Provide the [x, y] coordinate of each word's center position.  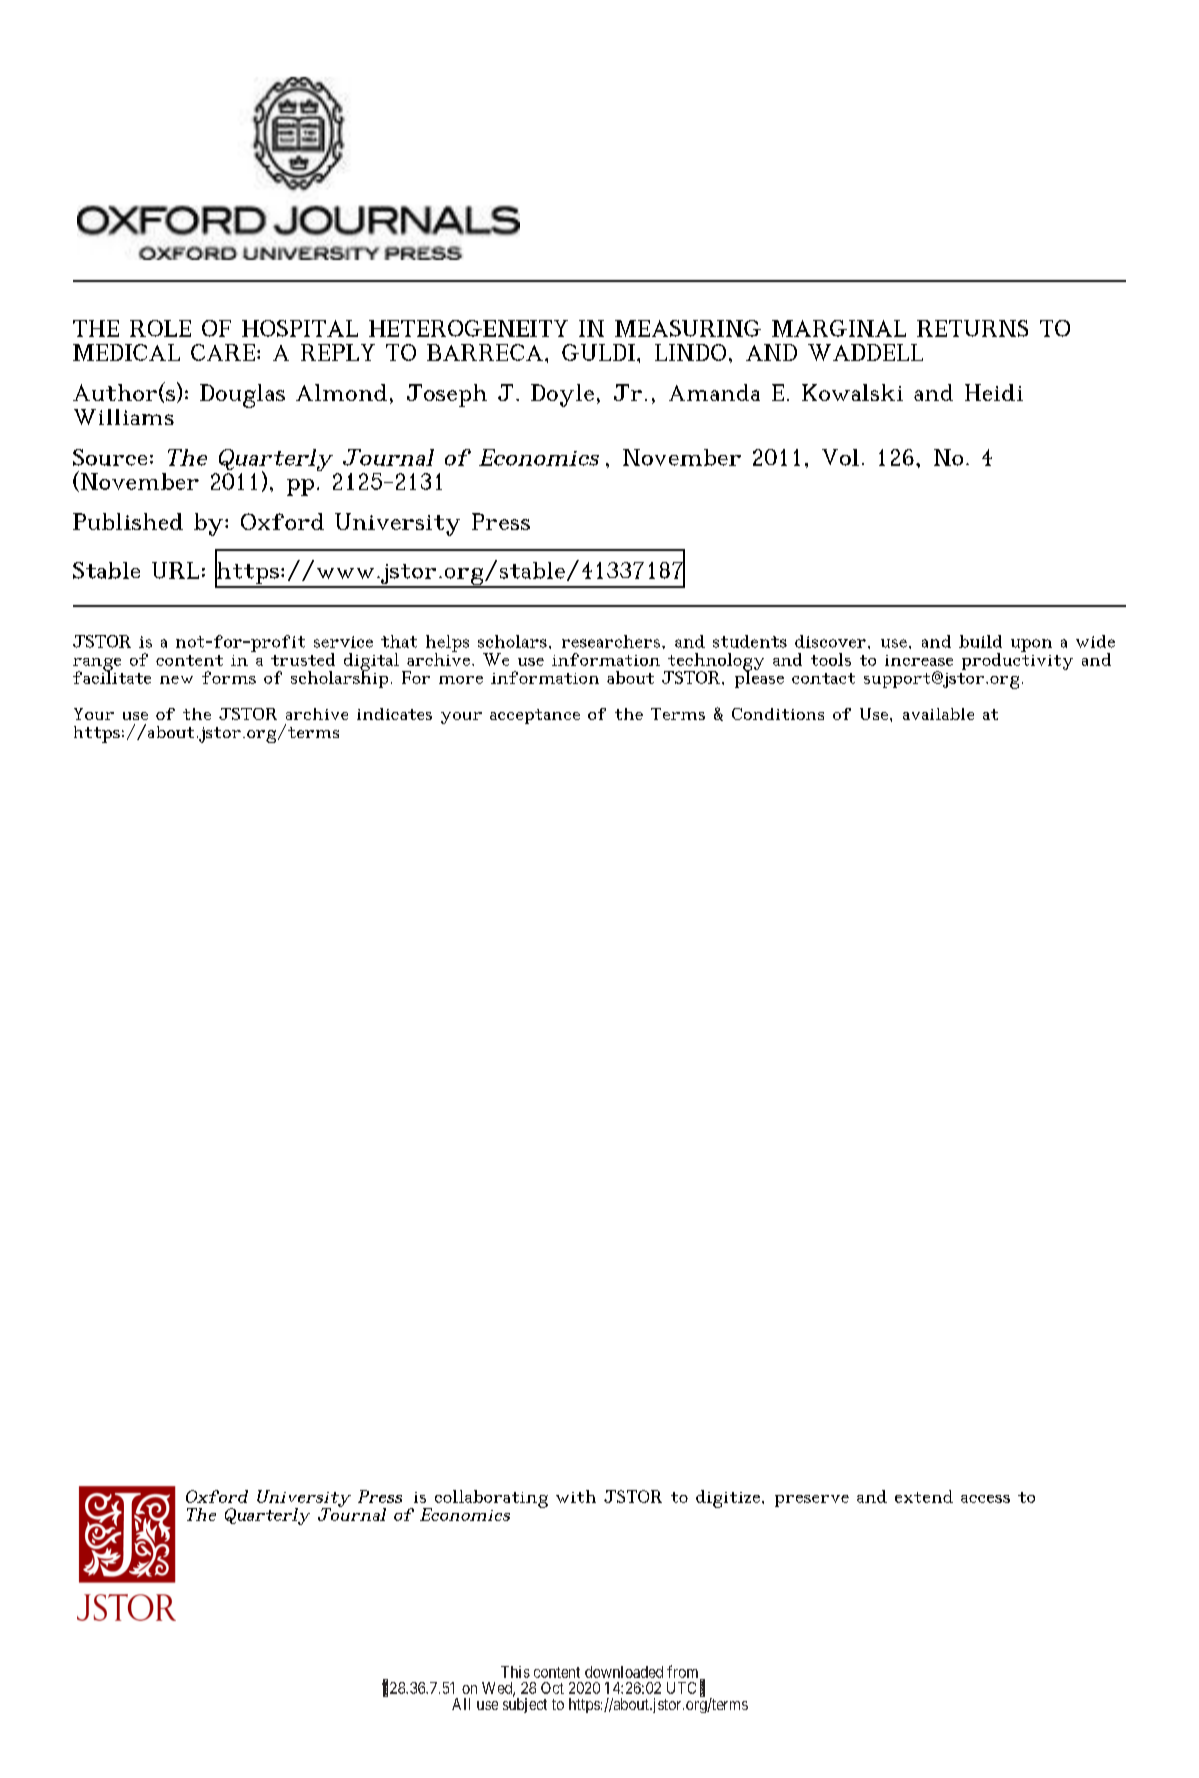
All [461, 1704]
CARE [223, 352]
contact [823, 678]
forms [229, 677]
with [576, 1496]
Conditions [778, 714]
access [985, 1499]
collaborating [491, 1499]
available [938, 714]
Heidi [994, 392]
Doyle [562, 395]
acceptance [535, 716]
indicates [394, 714]
